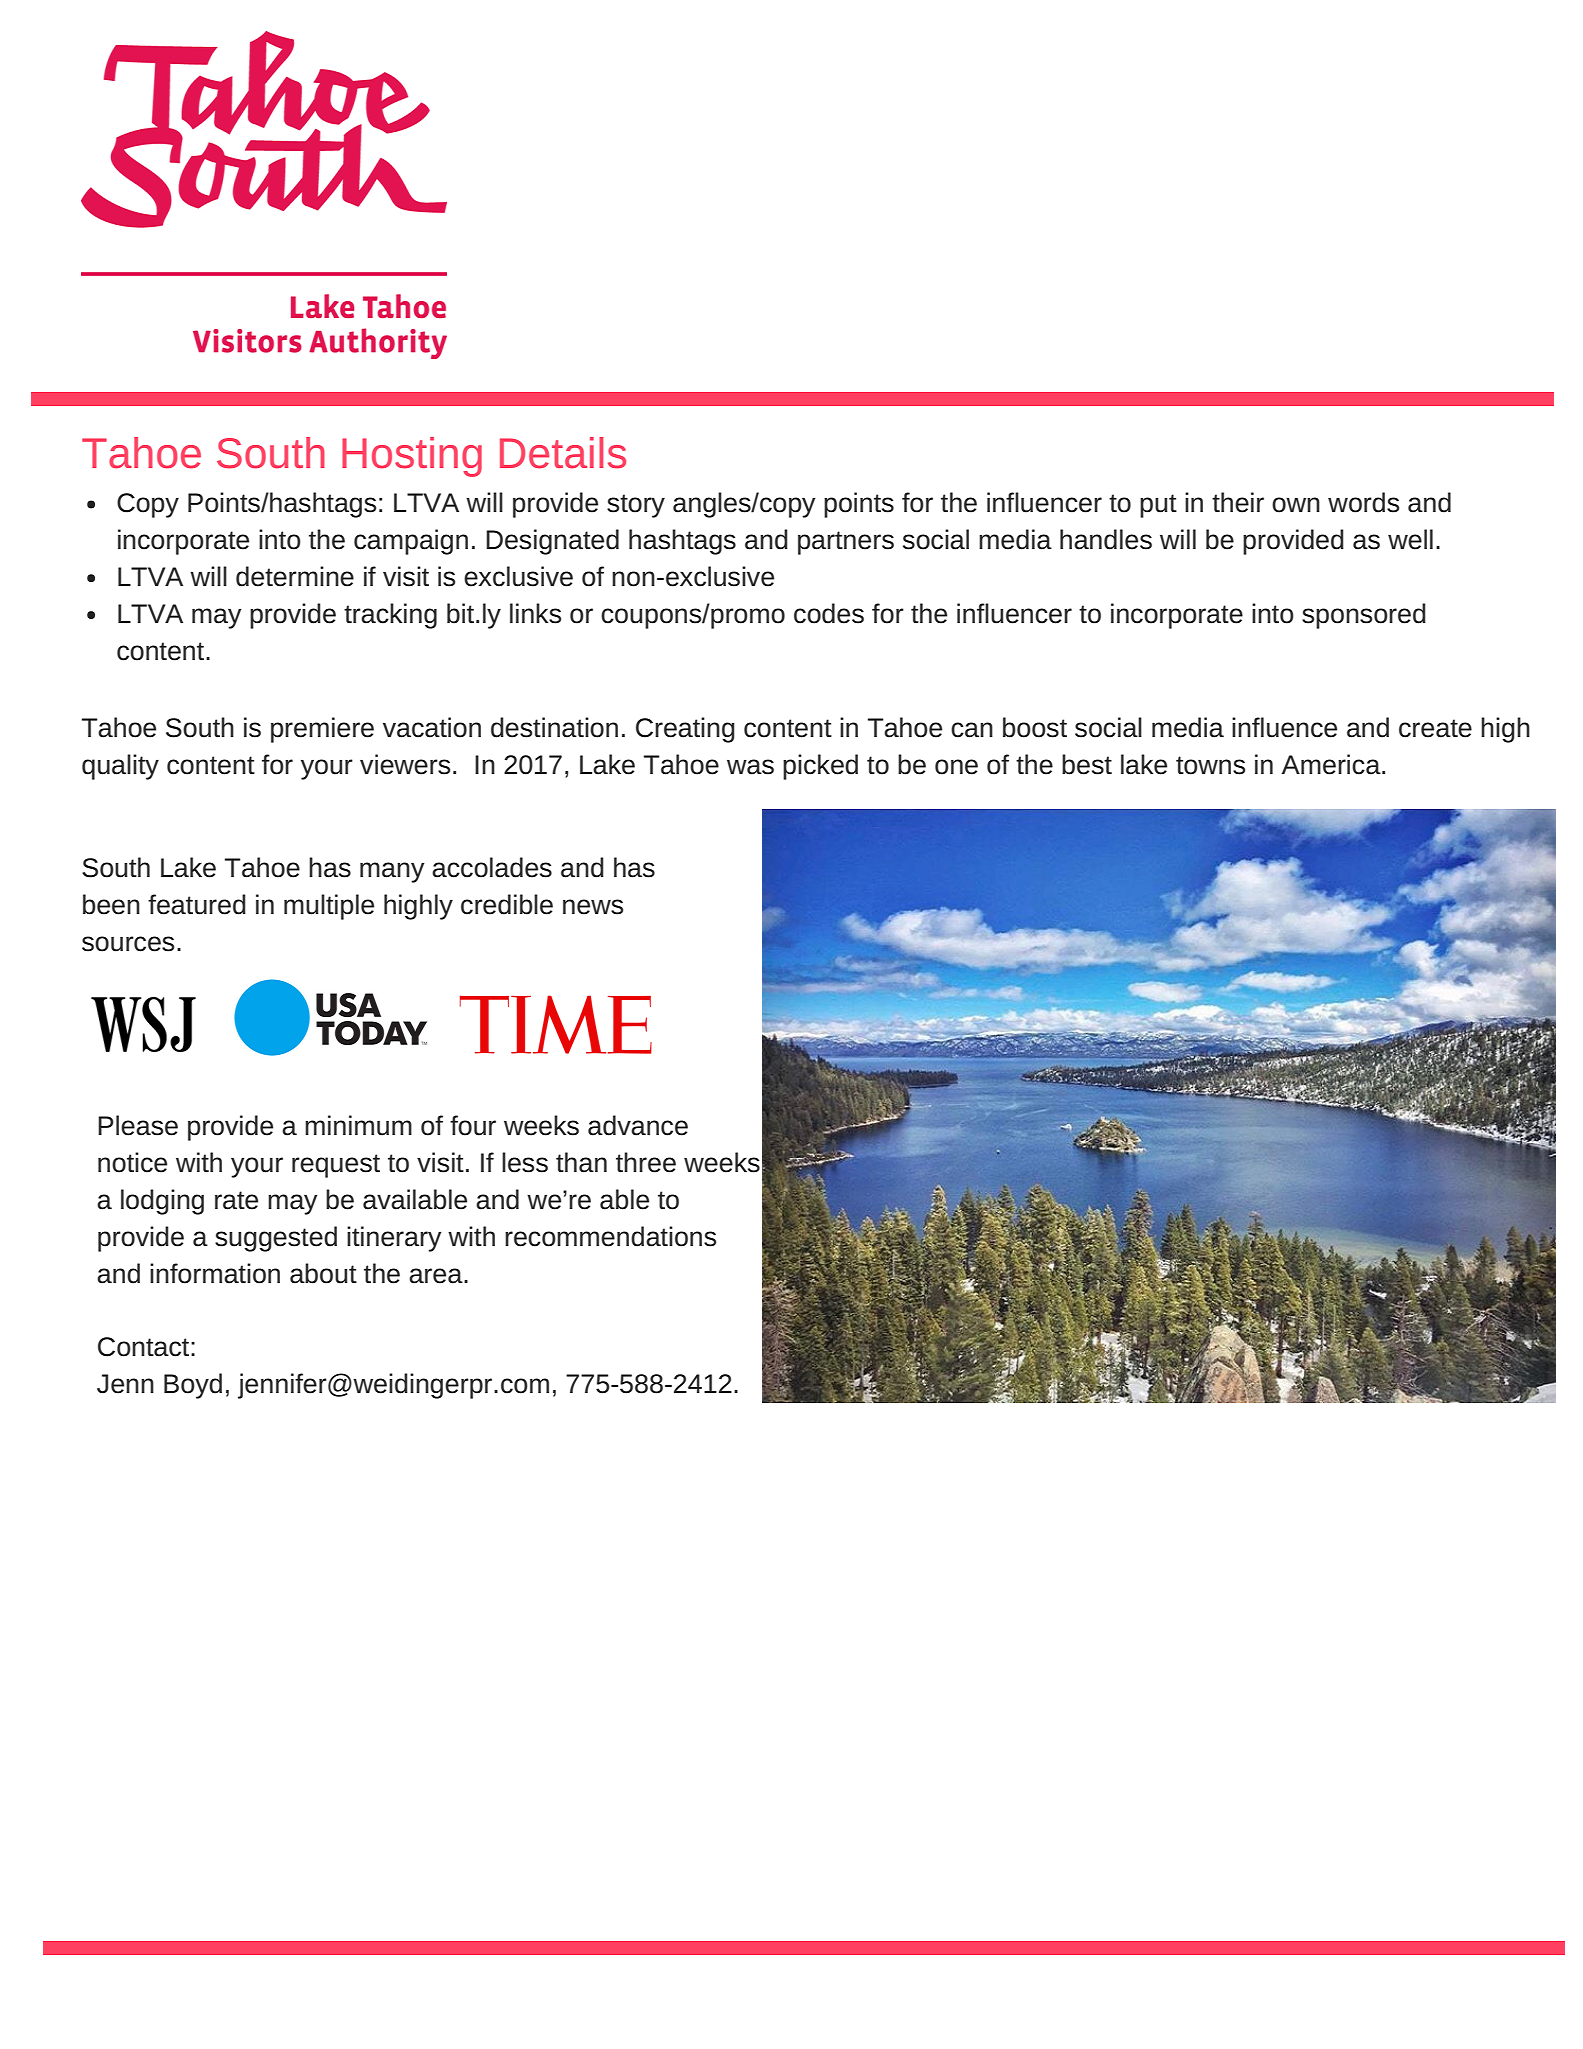 The width and height of the screenshot is (1583, 2049). What do you see at coordinates (358, 1125) in the screenshot?
I see `minimum` at bounding box center [358, 1125].
